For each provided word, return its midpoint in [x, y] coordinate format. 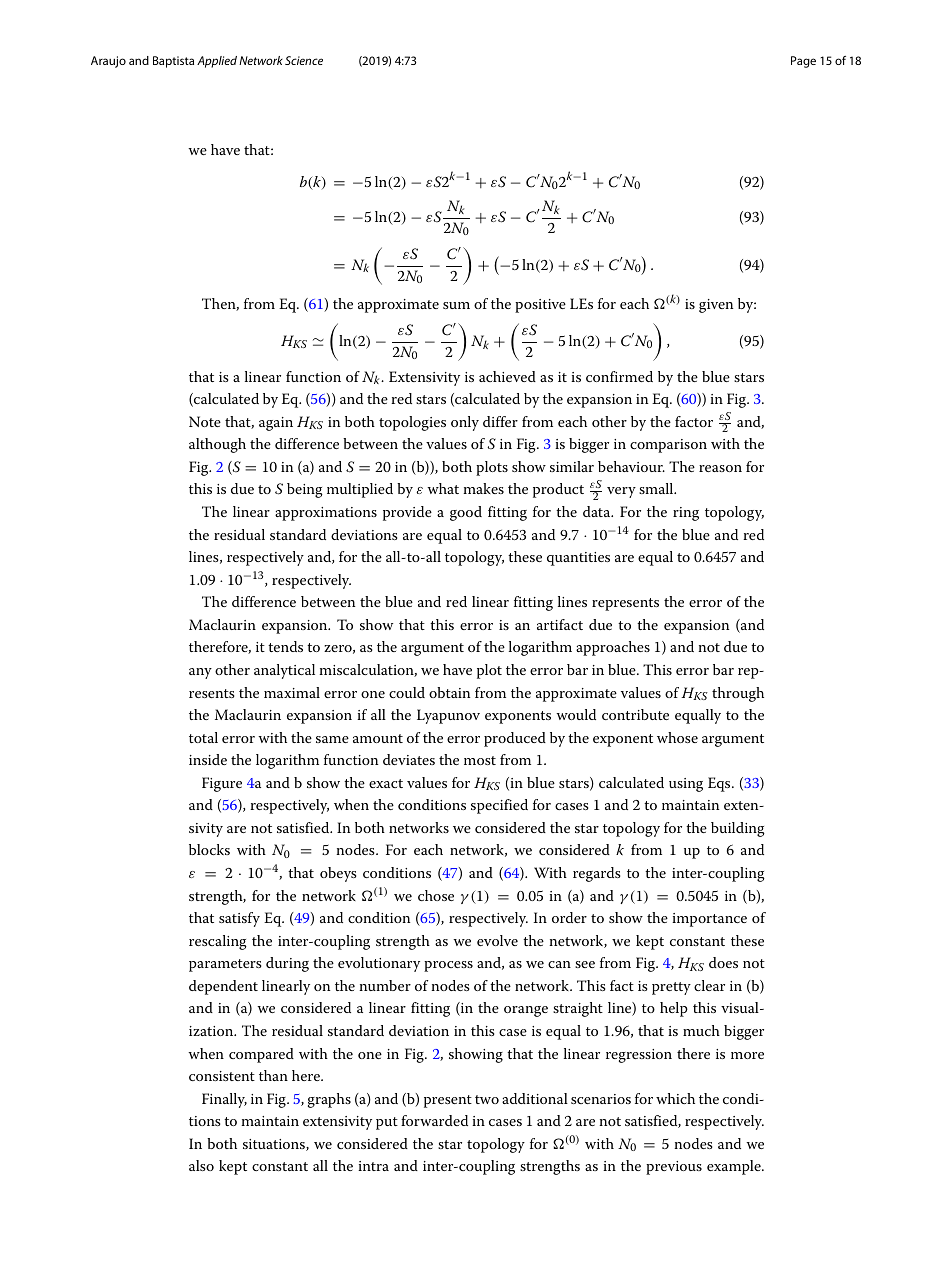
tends [285, 646]
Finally [224, 1100]
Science [304, 60]
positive [540, 306]
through [738, 694]
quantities [578, 559]
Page [803, 62]
